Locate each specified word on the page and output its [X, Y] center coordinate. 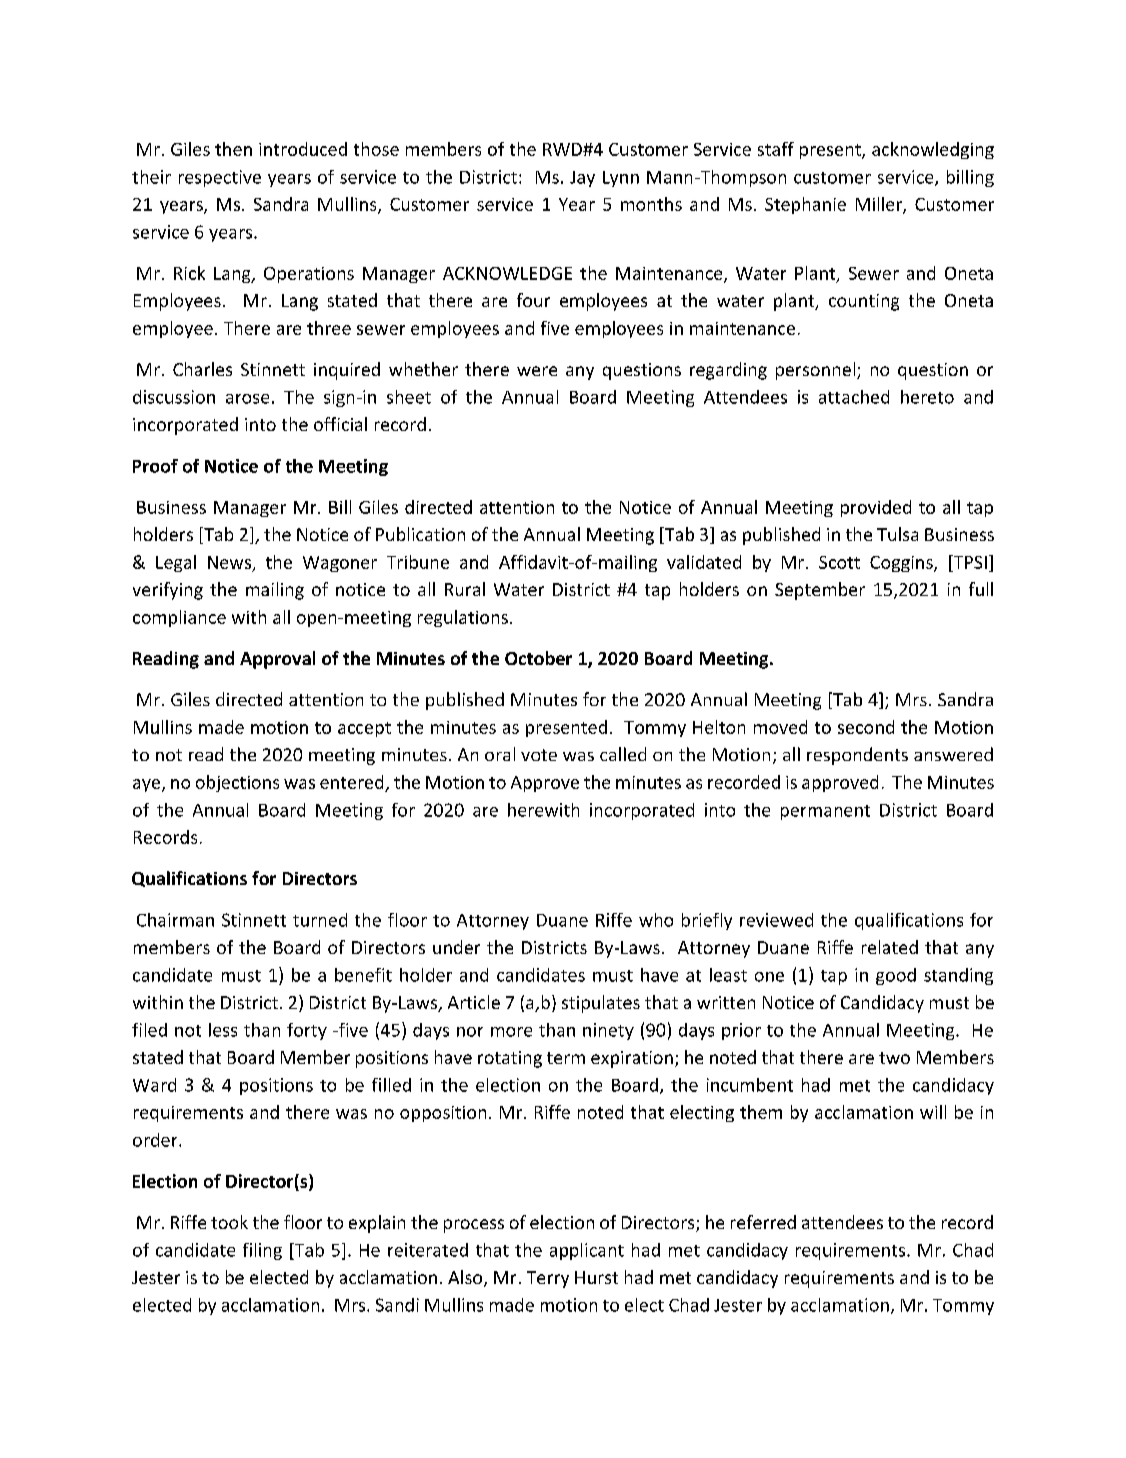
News [231, 563]
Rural [465, 589]
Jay [582, 179]
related [890, 947]
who [656, 920]
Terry [548, 1279]
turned [320, 920]
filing [262, 1251]
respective [220, 178]
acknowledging [933, 150]
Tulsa [897, 534]
